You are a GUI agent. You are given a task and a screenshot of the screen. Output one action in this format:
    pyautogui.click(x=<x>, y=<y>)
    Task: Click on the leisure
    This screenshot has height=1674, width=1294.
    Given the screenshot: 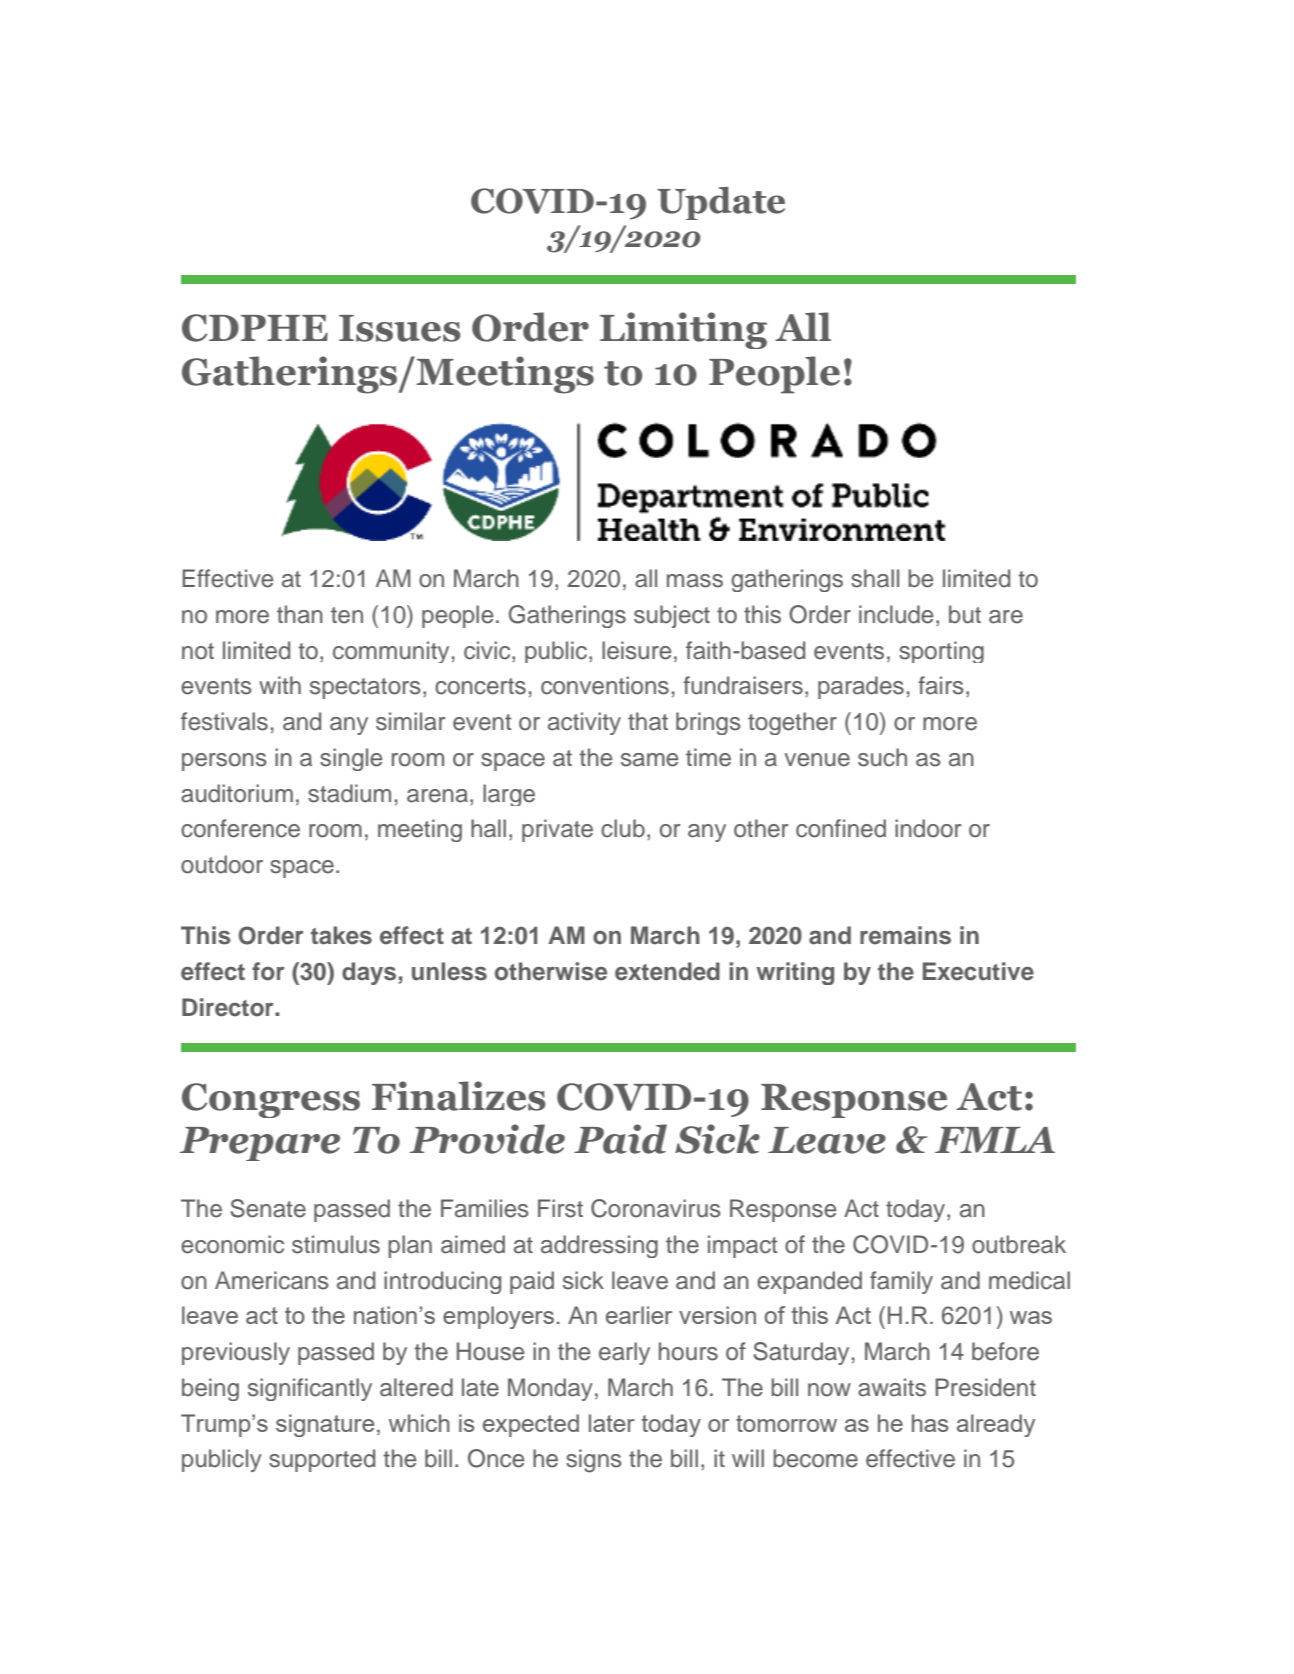 What is the action you would take?
    pyautogui.click(x=636, y=650)
